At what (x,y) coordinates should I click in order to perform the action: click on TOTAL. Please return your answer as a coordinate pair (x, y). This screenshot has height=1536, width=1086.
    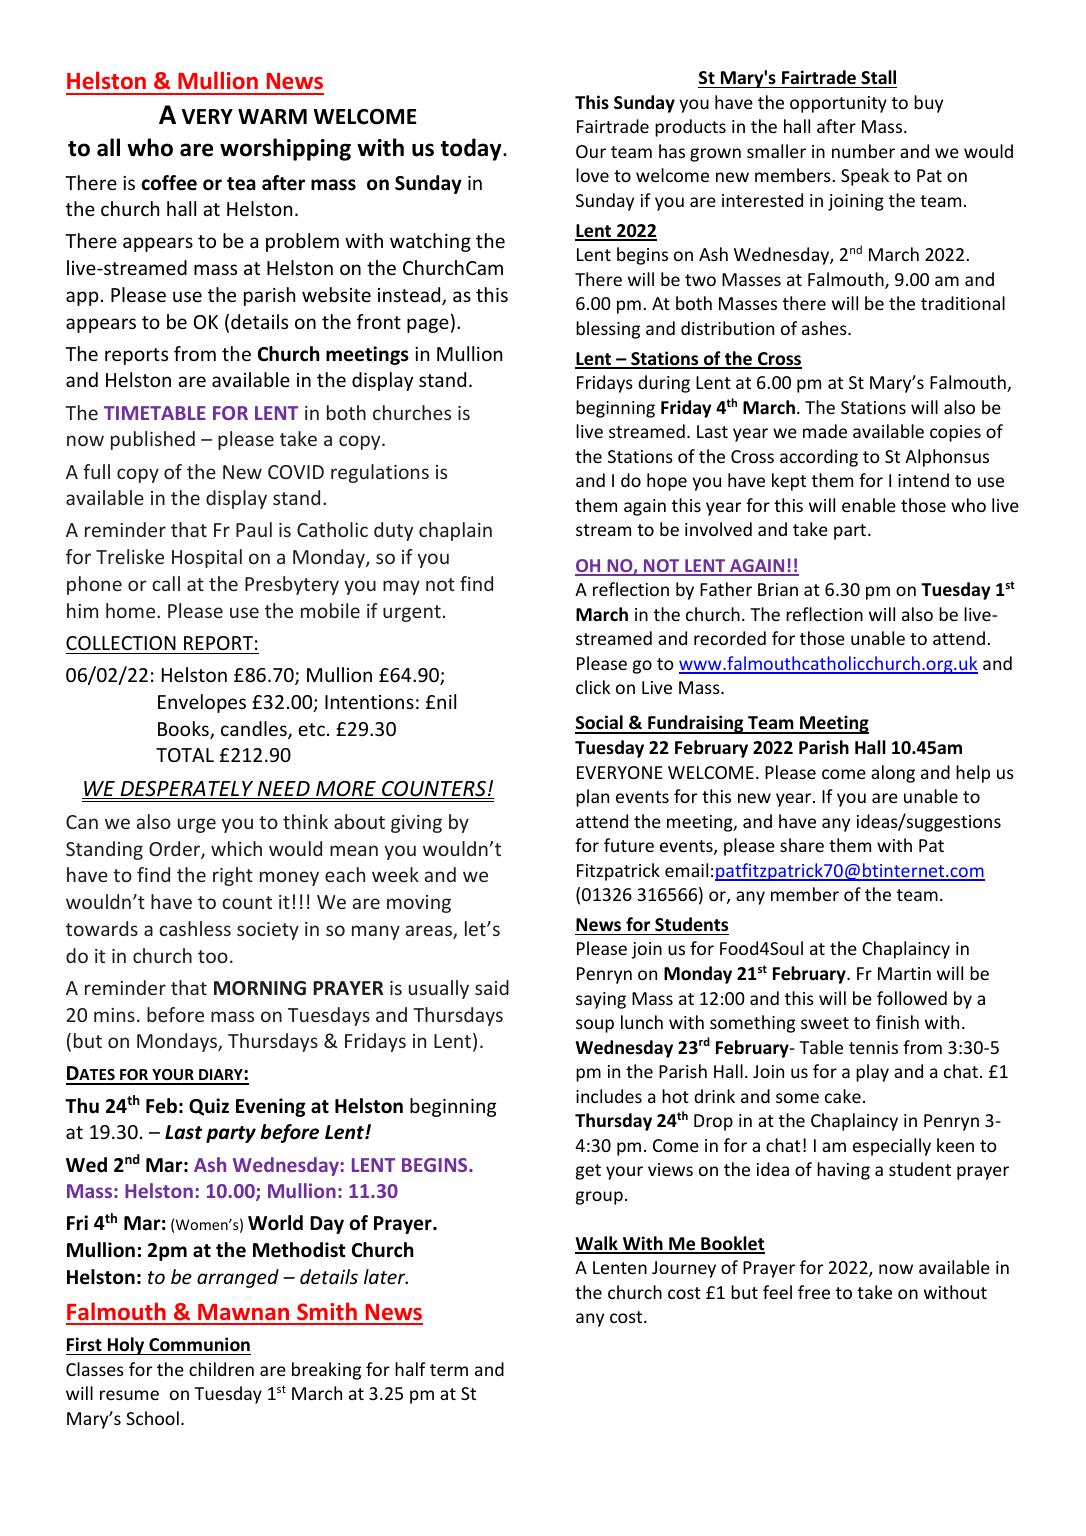
    Looking at the image, I should click on (185, 755).
